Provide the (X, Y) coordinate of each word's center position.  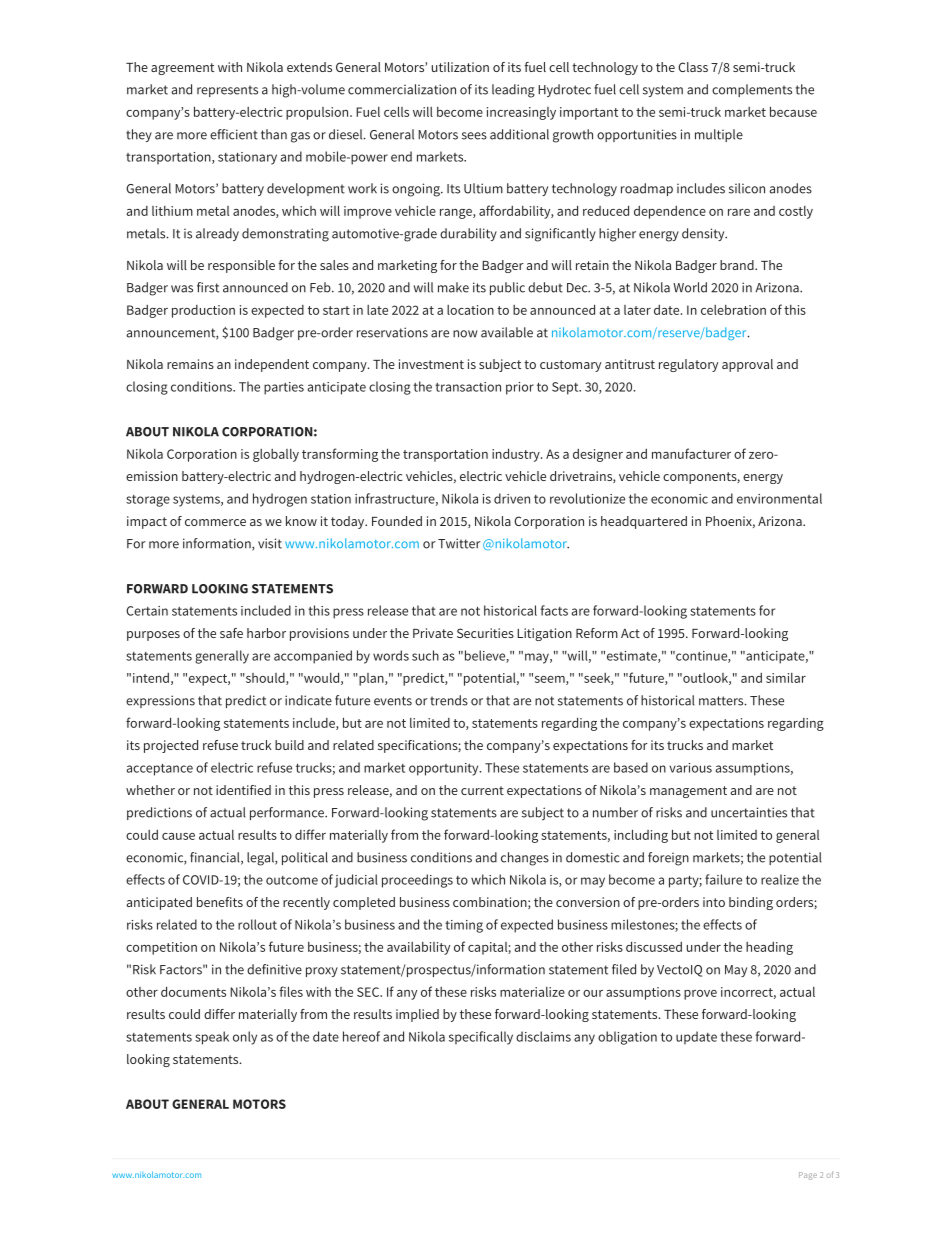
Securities (485, 633)
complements (752, 90)
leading (513, 91)
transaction (468, 387)
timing (464, 926)
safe (231, 633)
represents (227, 91)
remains (190, 364)
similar (786, 678)
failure (723, 879)
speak (212, 1038)
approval (747, 365)
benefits (220, 902)
